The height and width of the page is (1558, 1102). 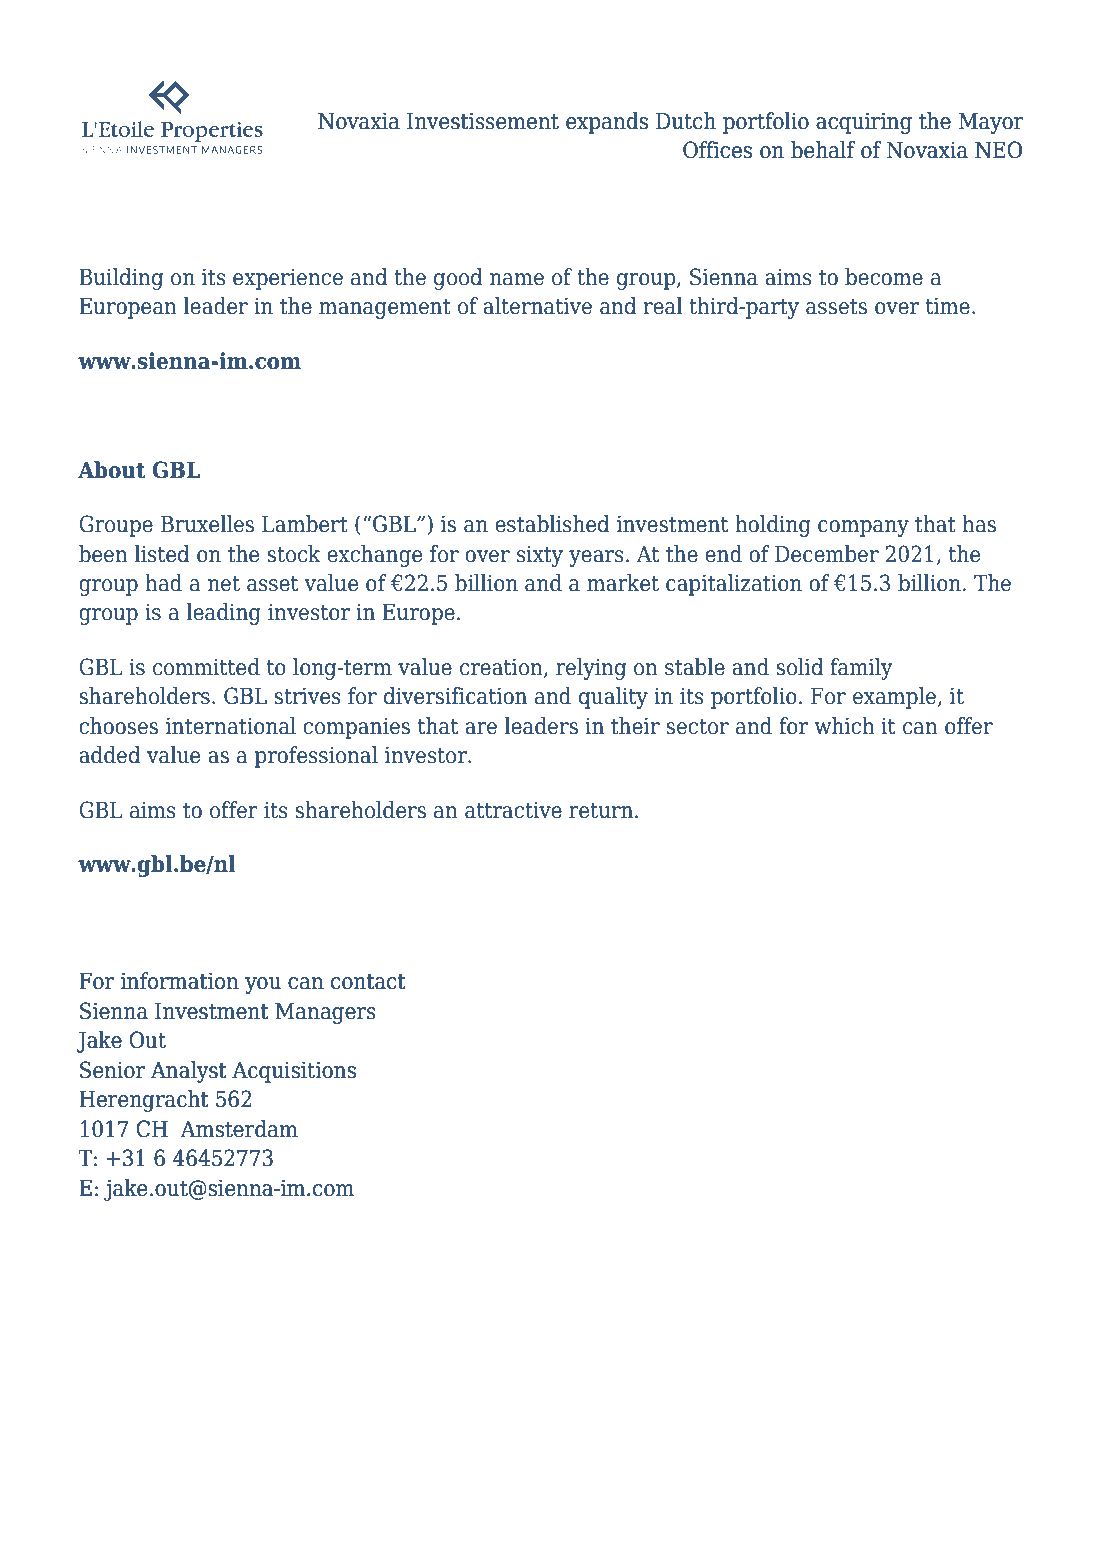 I want to click on Acquisitions, so click(x=294, y=1072).
